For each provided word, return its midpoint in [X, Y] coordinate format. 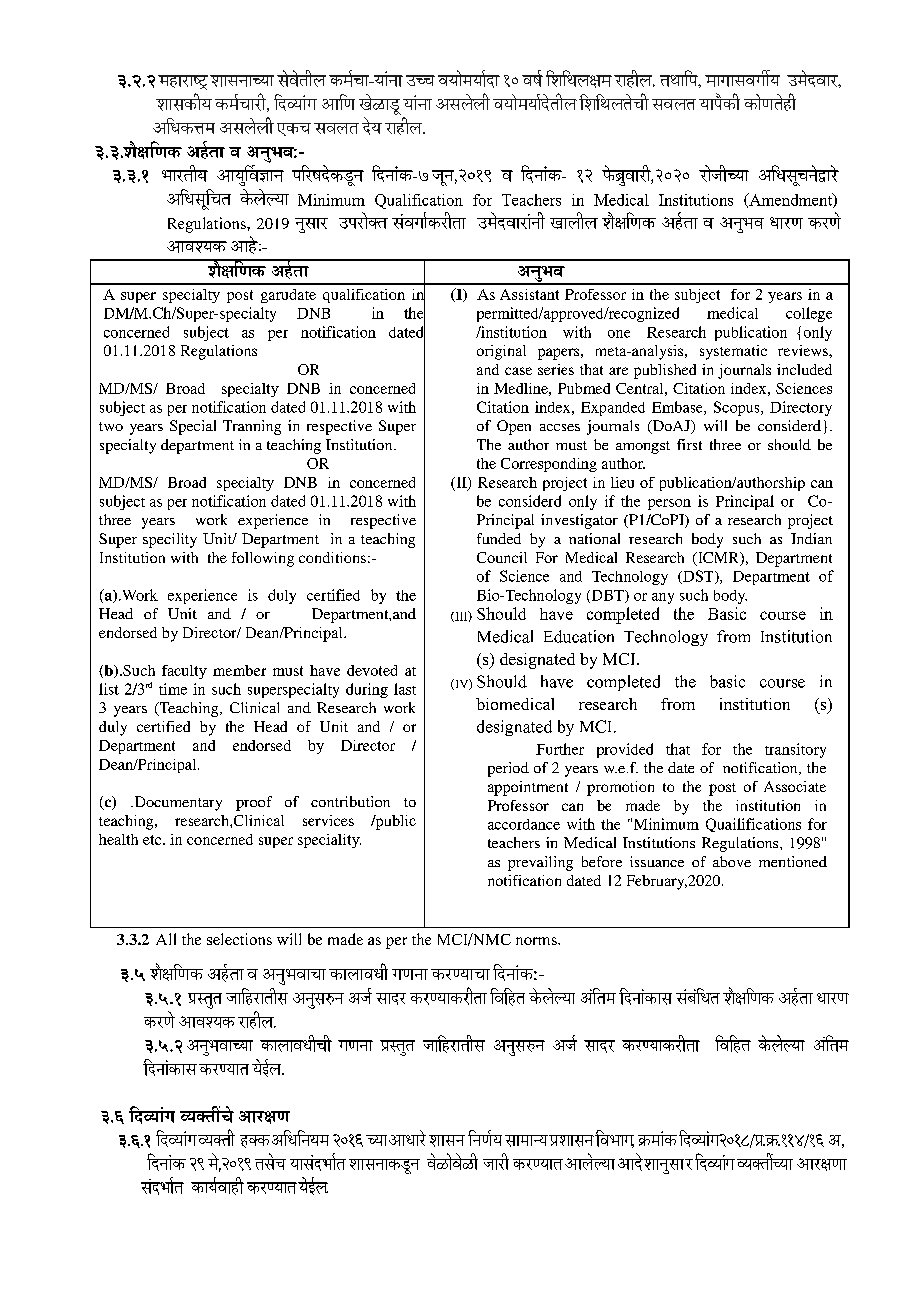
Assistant [529, 294]
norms [537, 941]
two [111, 426]
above [732, 861]
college [809, 314]
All [166, 939]
